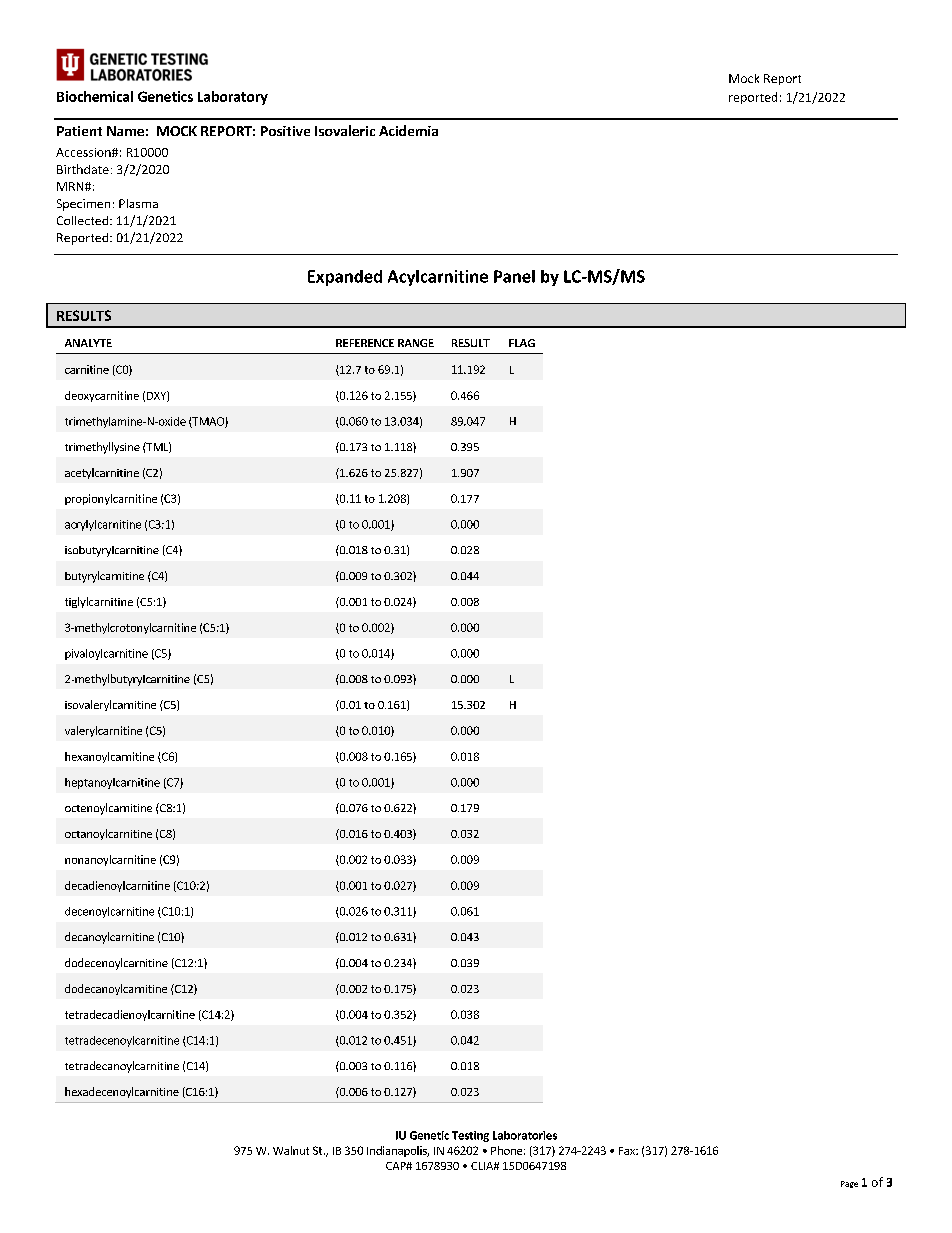 Image resolution: width=952 pixels, height=1233 pixels. I want to click on Collected, so click(84, 220).
